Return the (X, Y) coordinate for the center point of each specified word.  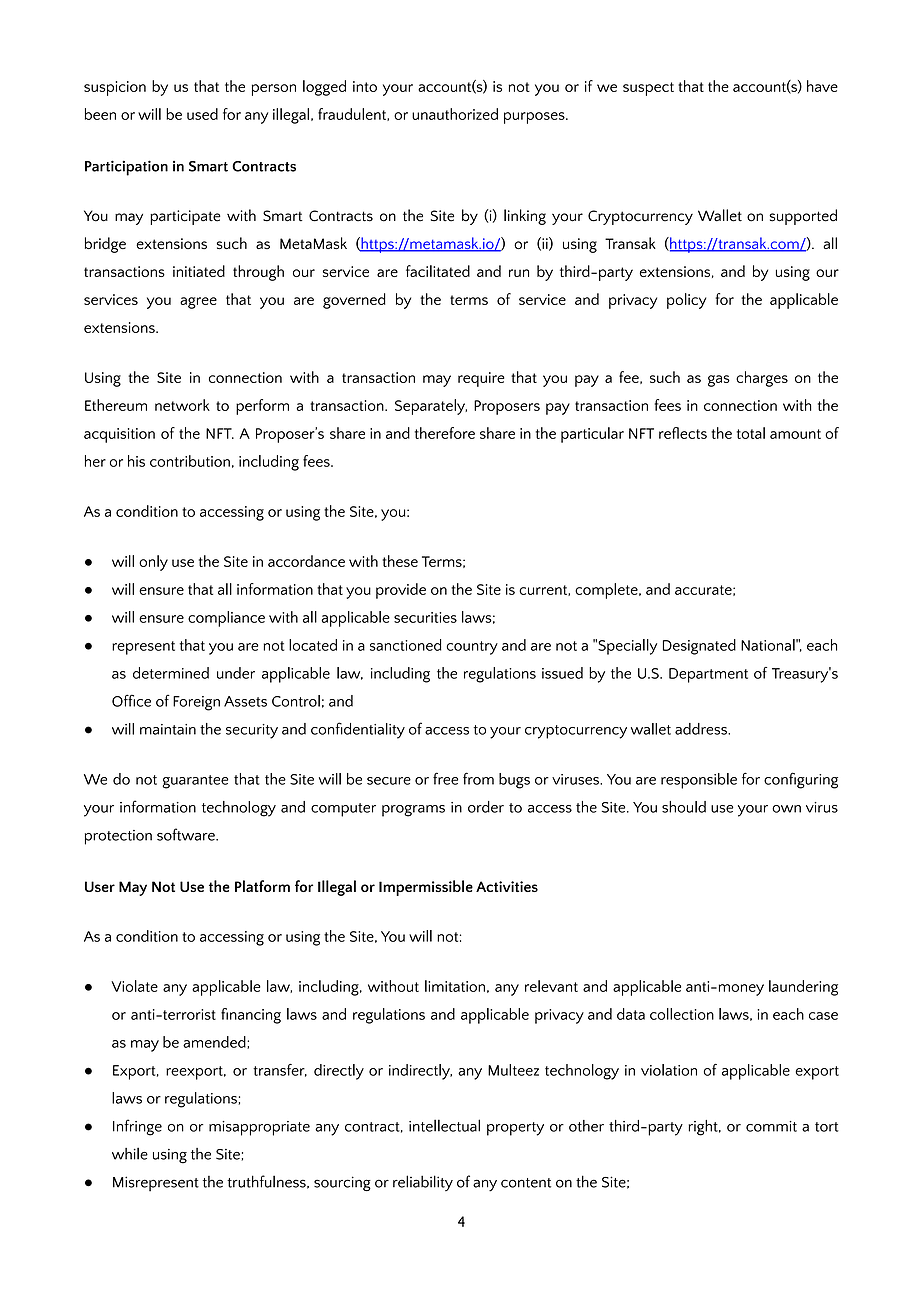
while (130, 1153)
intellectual (444, 1125)
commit (771, 1126)
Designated (699, 647)
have (822, 86)
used (202, 114)
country (472, 648)
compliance (226, 619)
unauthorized (455, 114)
